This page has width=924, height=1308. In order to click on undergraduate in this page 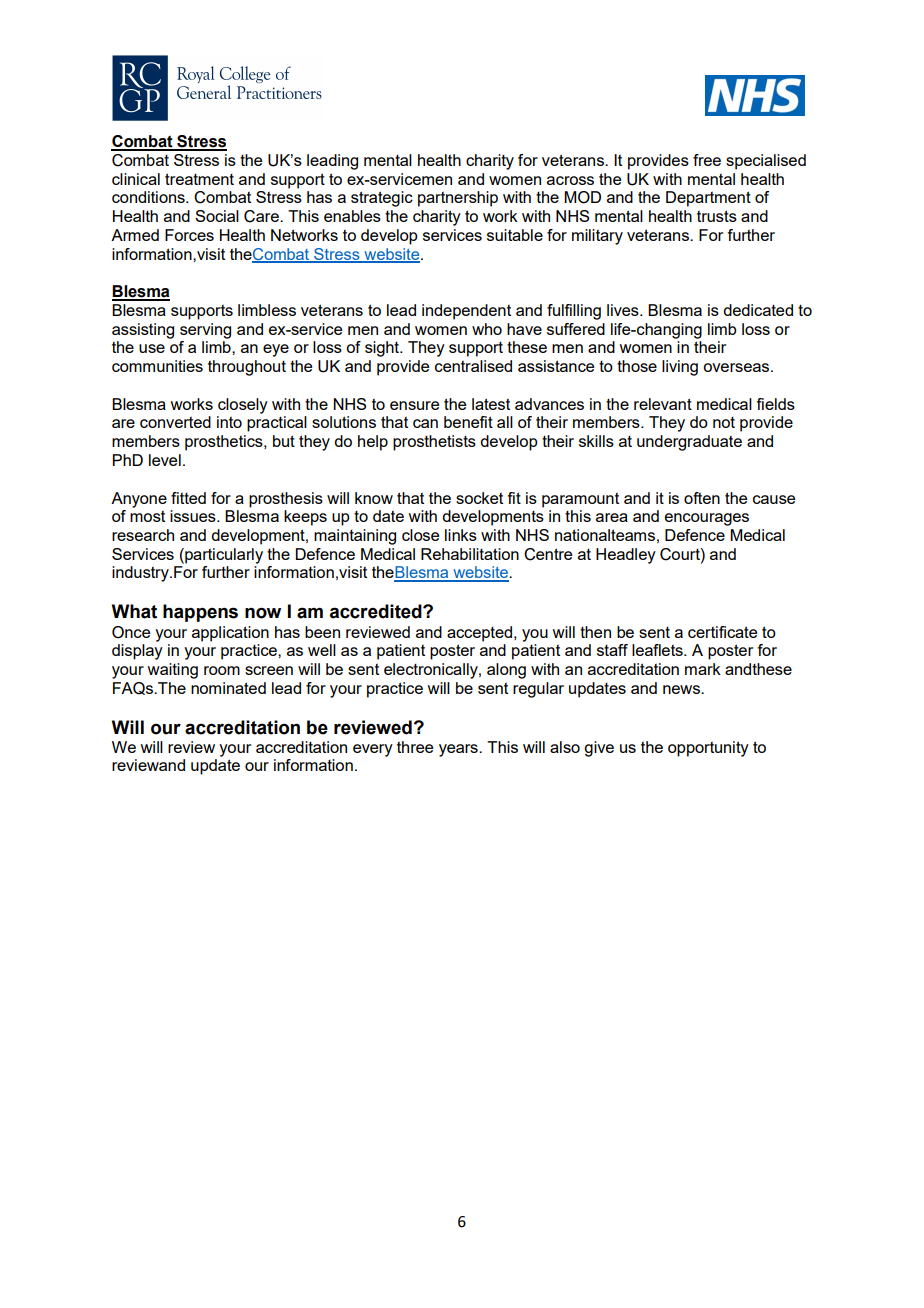, I will do `click(689, 443)`.
